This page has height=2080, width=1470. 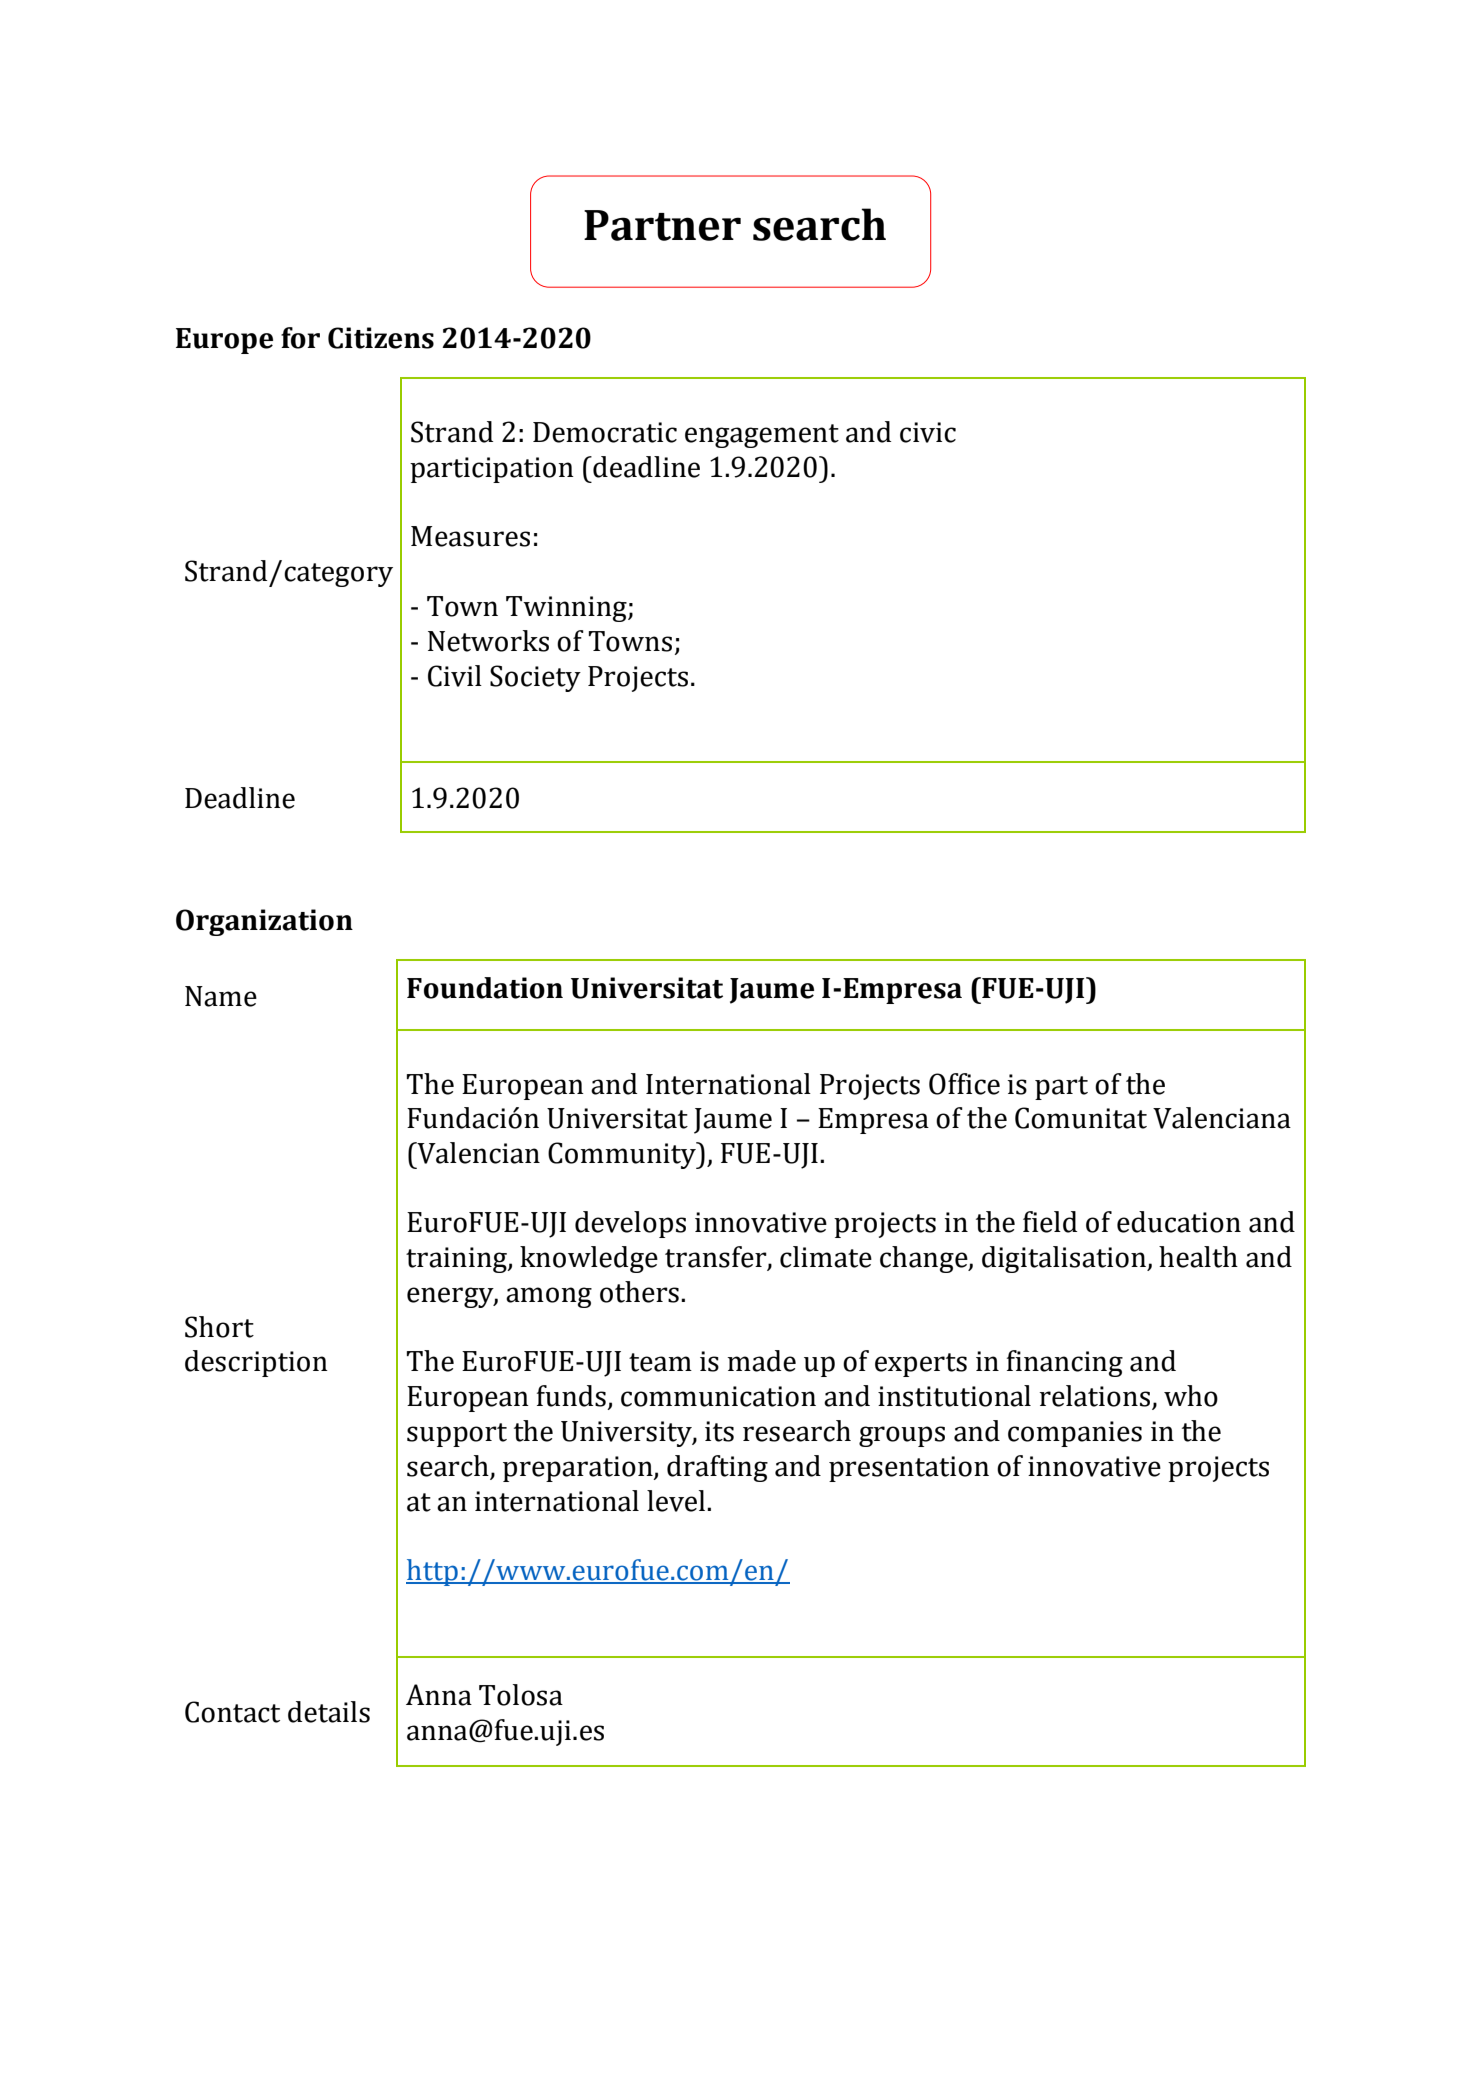 I want to click on civic, so click(x=928, y=432).
